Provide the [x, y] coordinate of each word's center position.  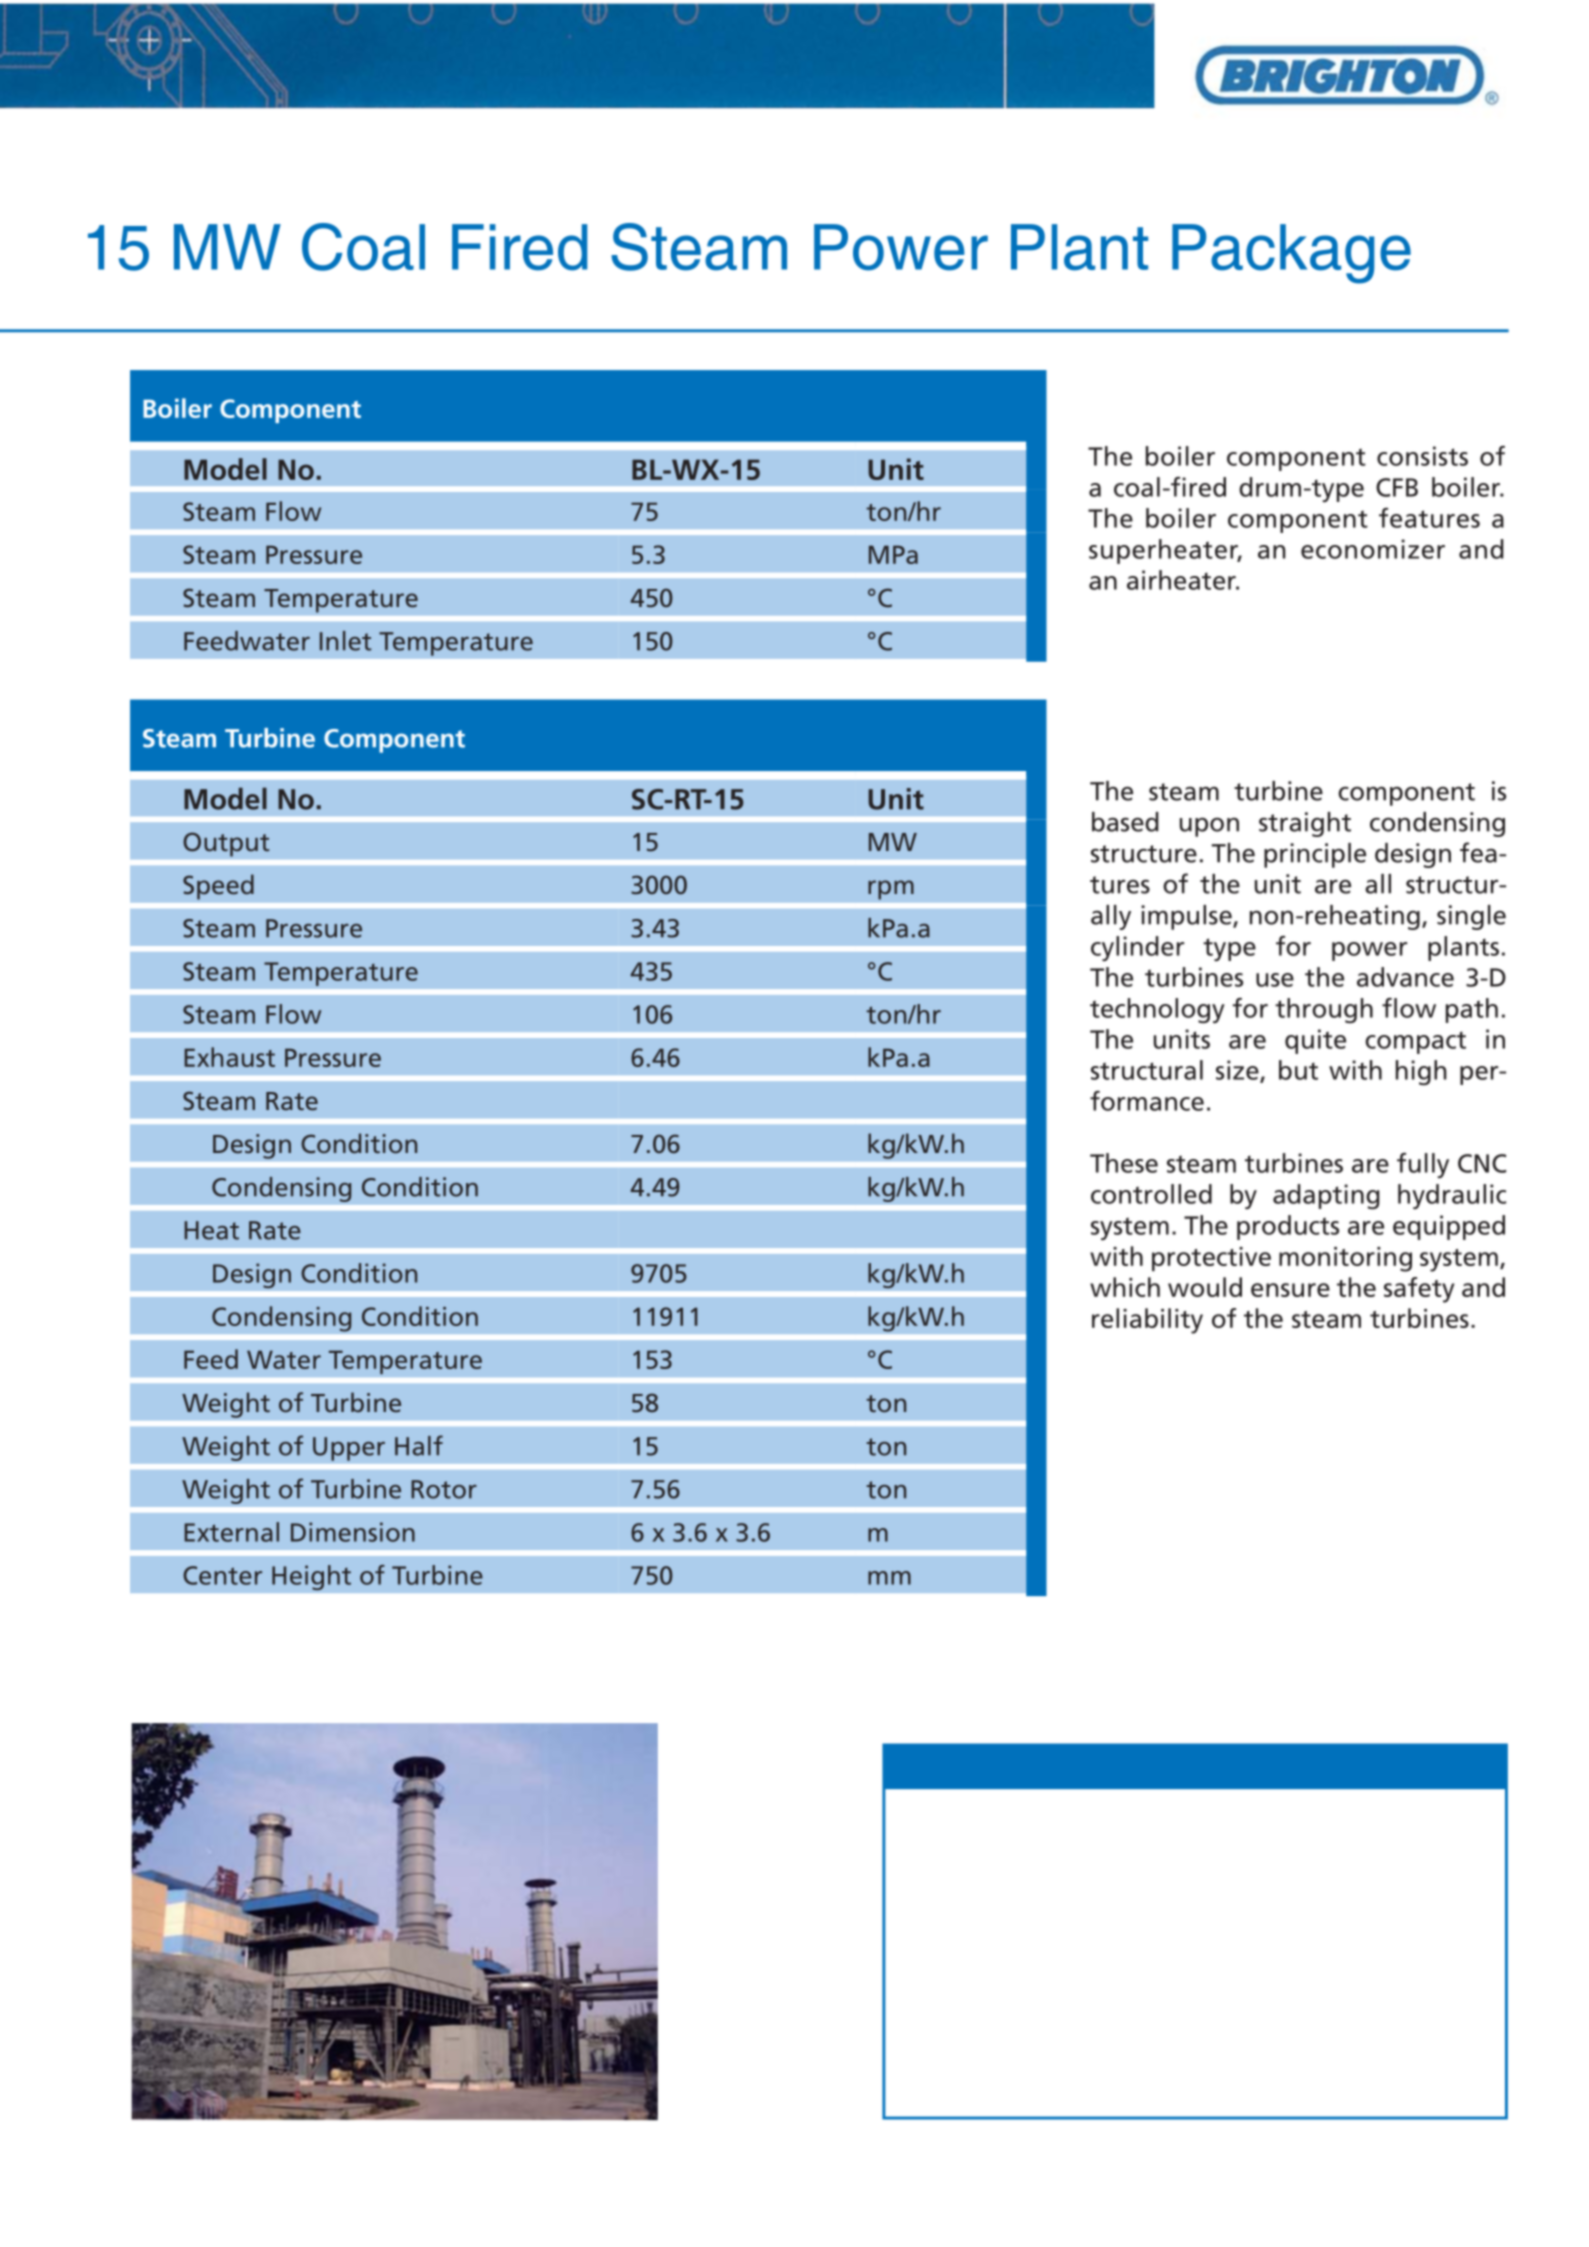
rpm [891, 890]
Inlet [345, 641]
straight [1305, 824]
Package [1291, 254]
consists [1422, 456]
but [1298, 1070]
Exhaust [229, 1057]
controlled [1151, 1194]
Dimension [353, 1532]
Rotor [444, 1489]
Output [226, 844]
